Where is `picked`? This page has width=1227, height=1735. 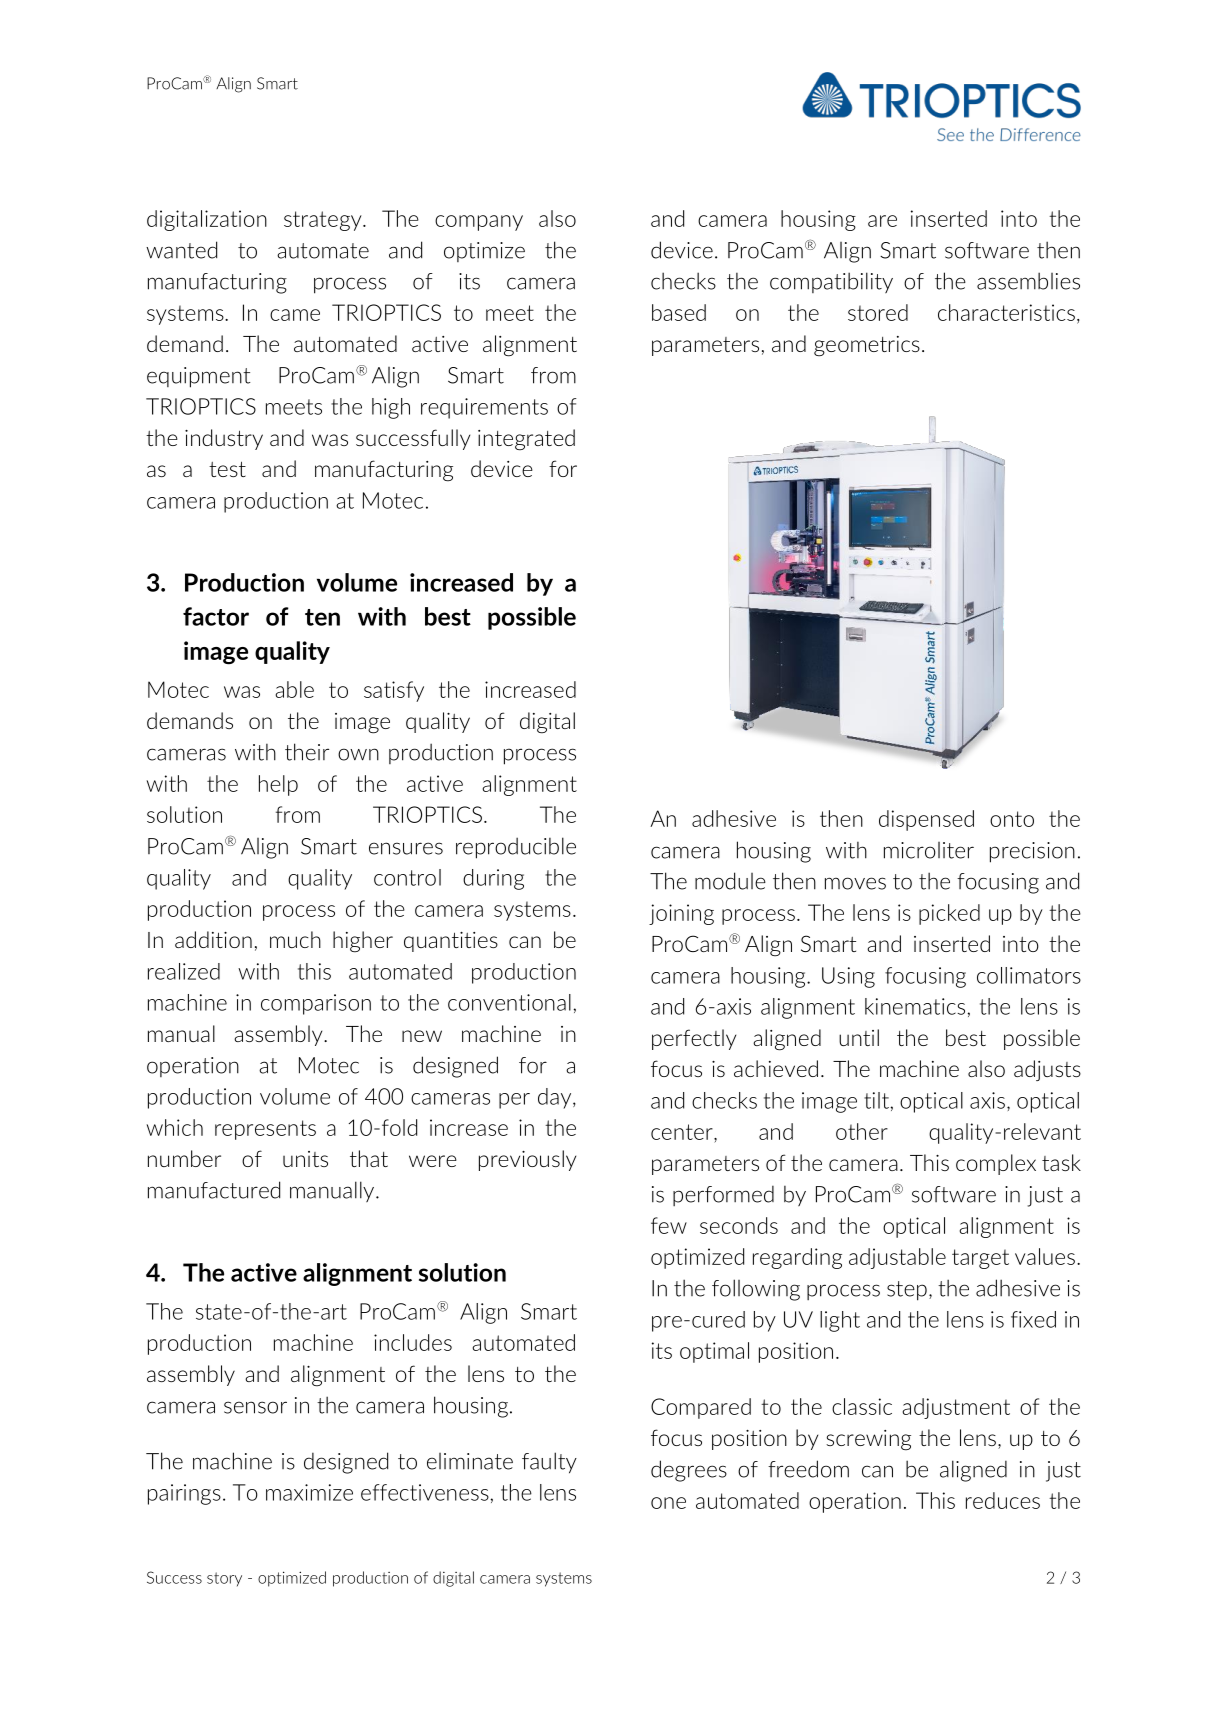
picked is located at coordinates (949, 914).
